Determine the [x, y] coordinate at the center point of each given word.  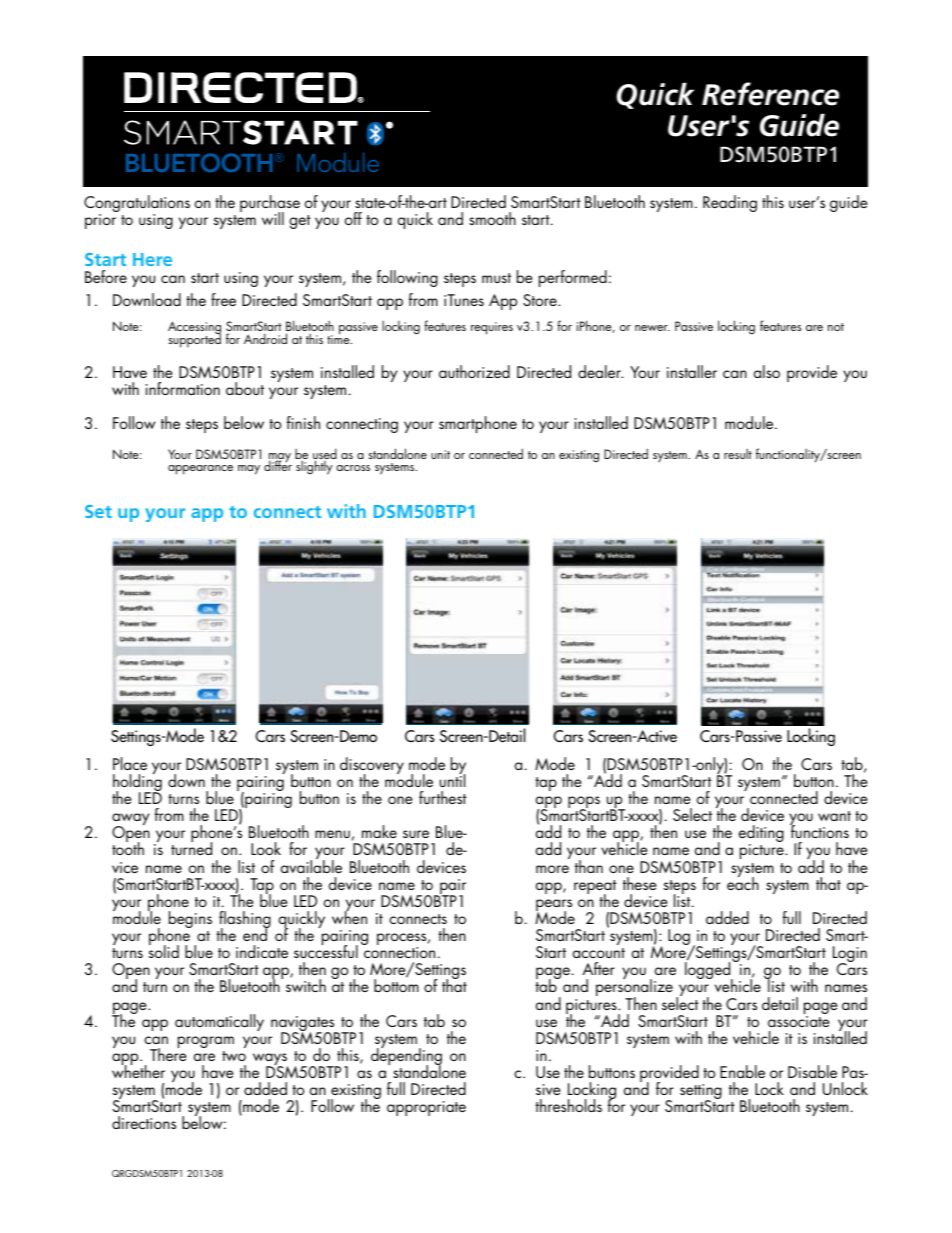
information [183, 388]
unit [440, 454]
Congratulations [137, 205]
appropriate [426, 1108]
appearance [200, 470]
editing [761, 835]
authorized [474, 371]
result [738, 454]
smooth [492, 218]
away [130, 820]
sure [416, 834]
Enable [742, 1071]
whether [138, 1070]
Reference [770, 94]
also [767, 371]
